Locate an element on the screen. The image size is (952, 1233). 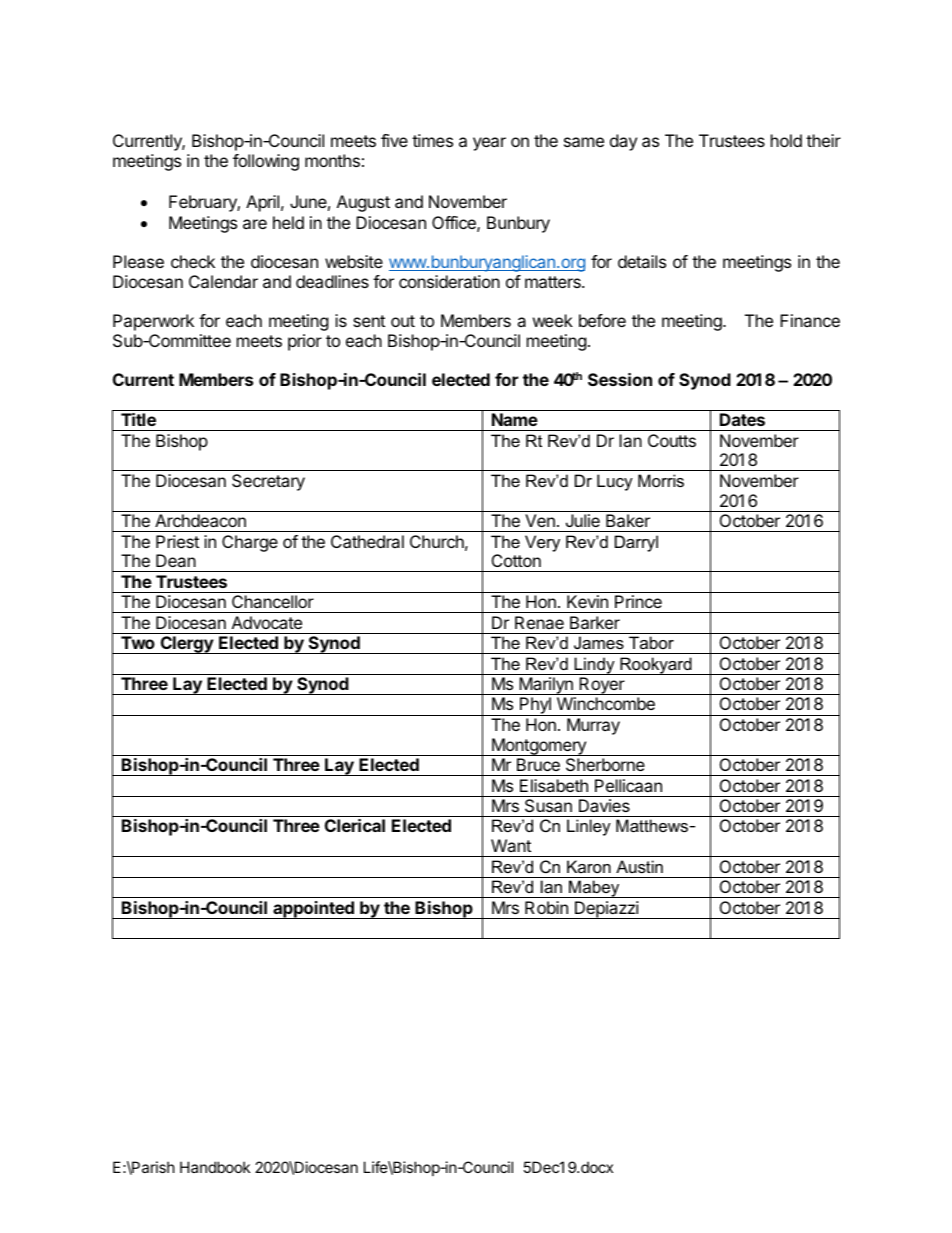
Clergy is located at coordinates (186, 645).
